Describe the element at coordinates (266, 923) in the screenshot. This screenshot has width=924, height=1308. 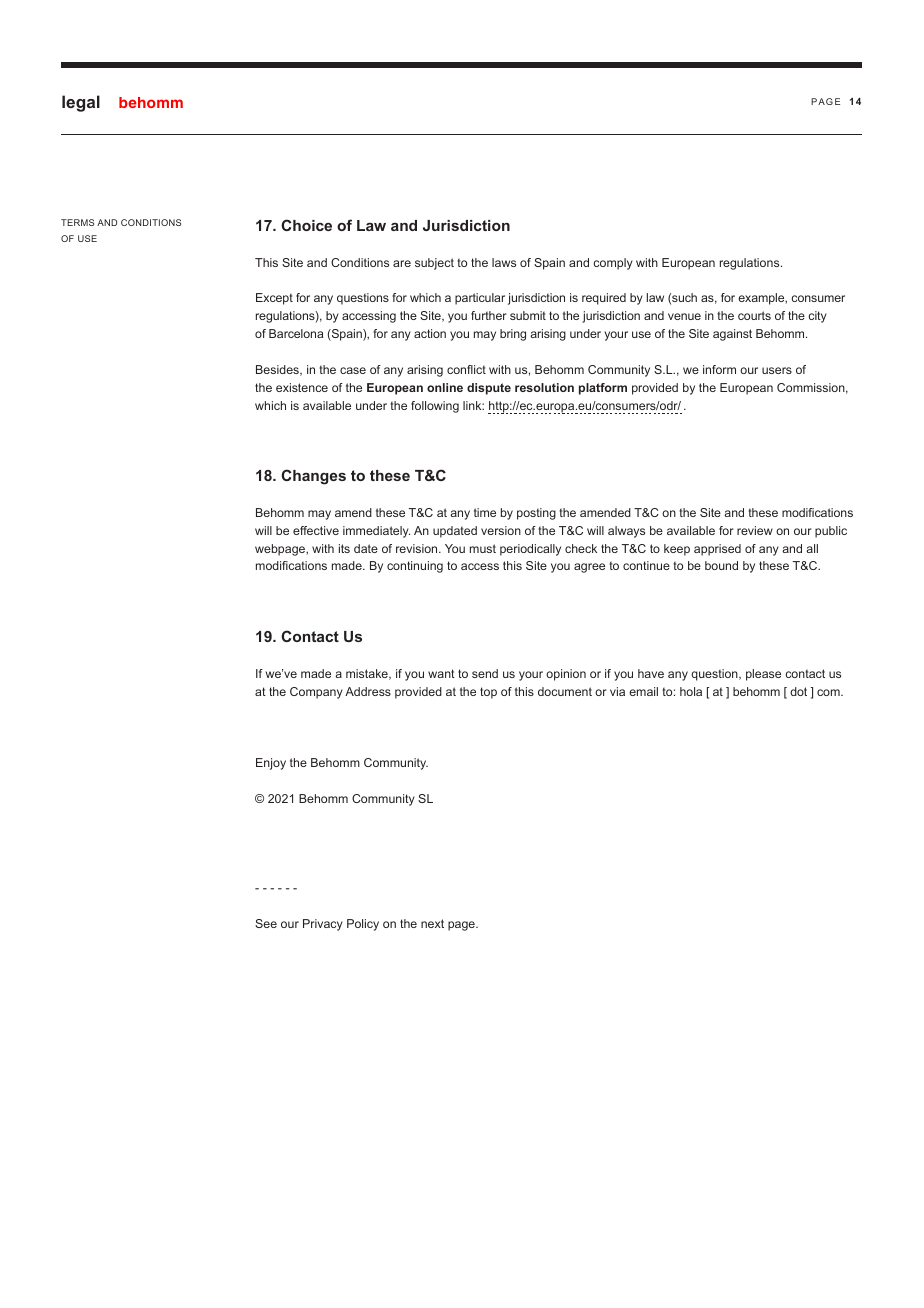
I see `See` at that location.
